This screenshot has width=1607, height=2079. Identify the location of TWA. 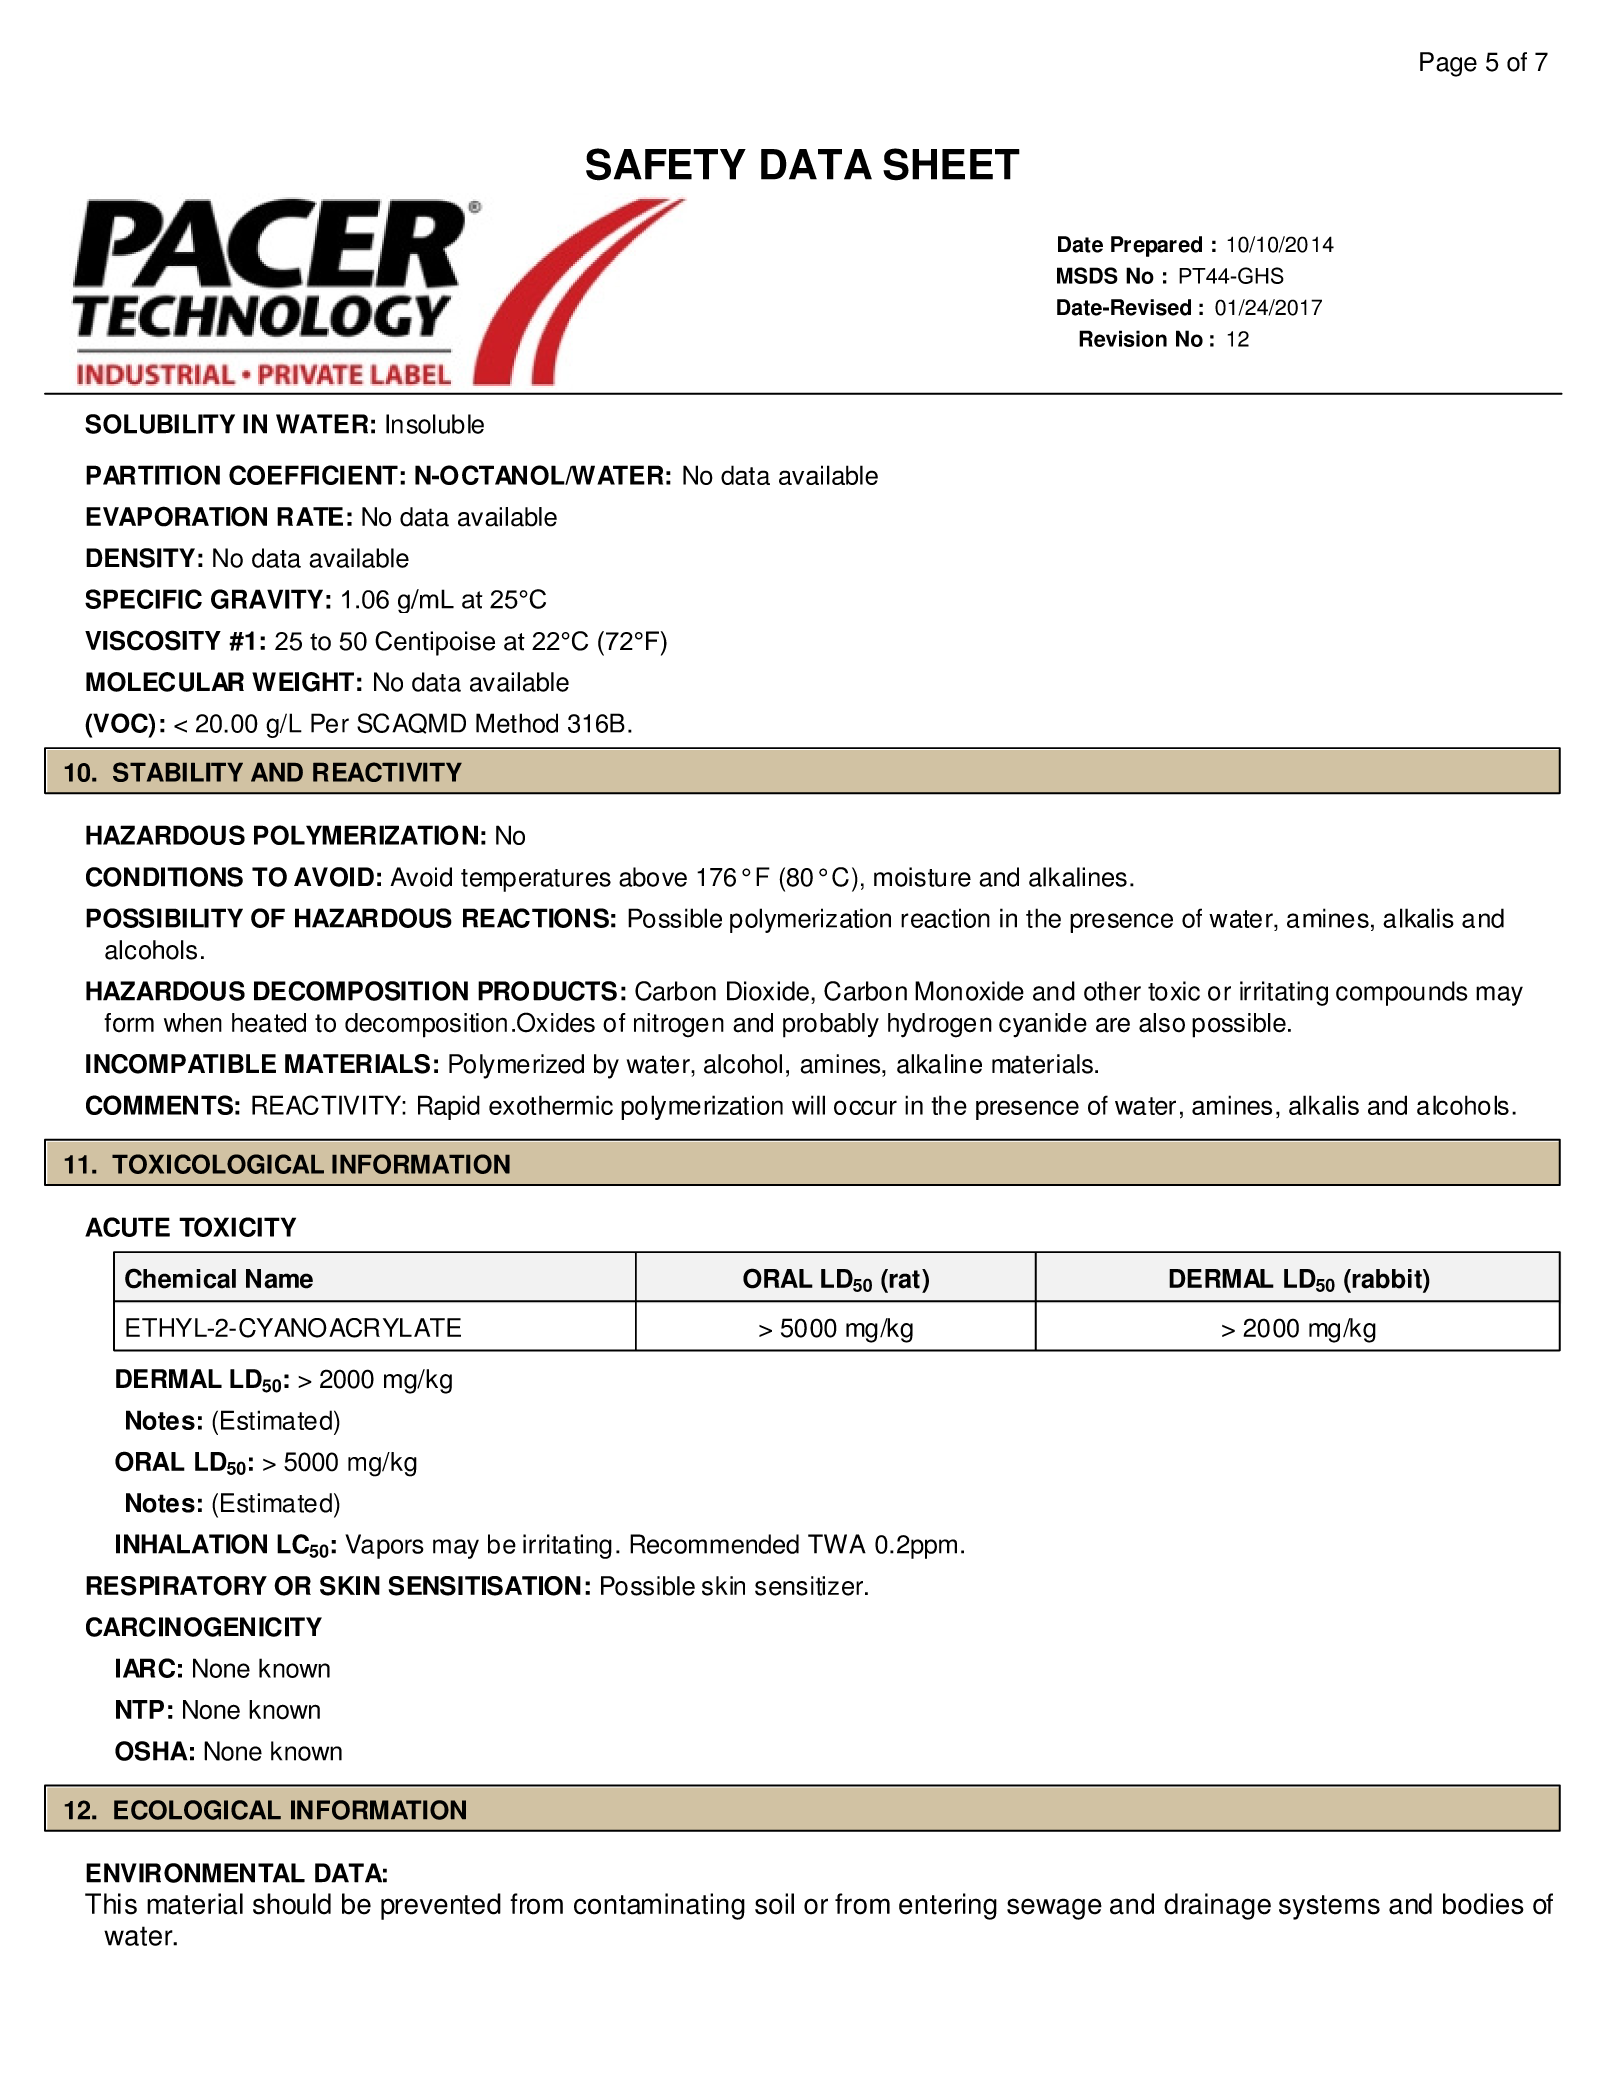
(837, 1544).
